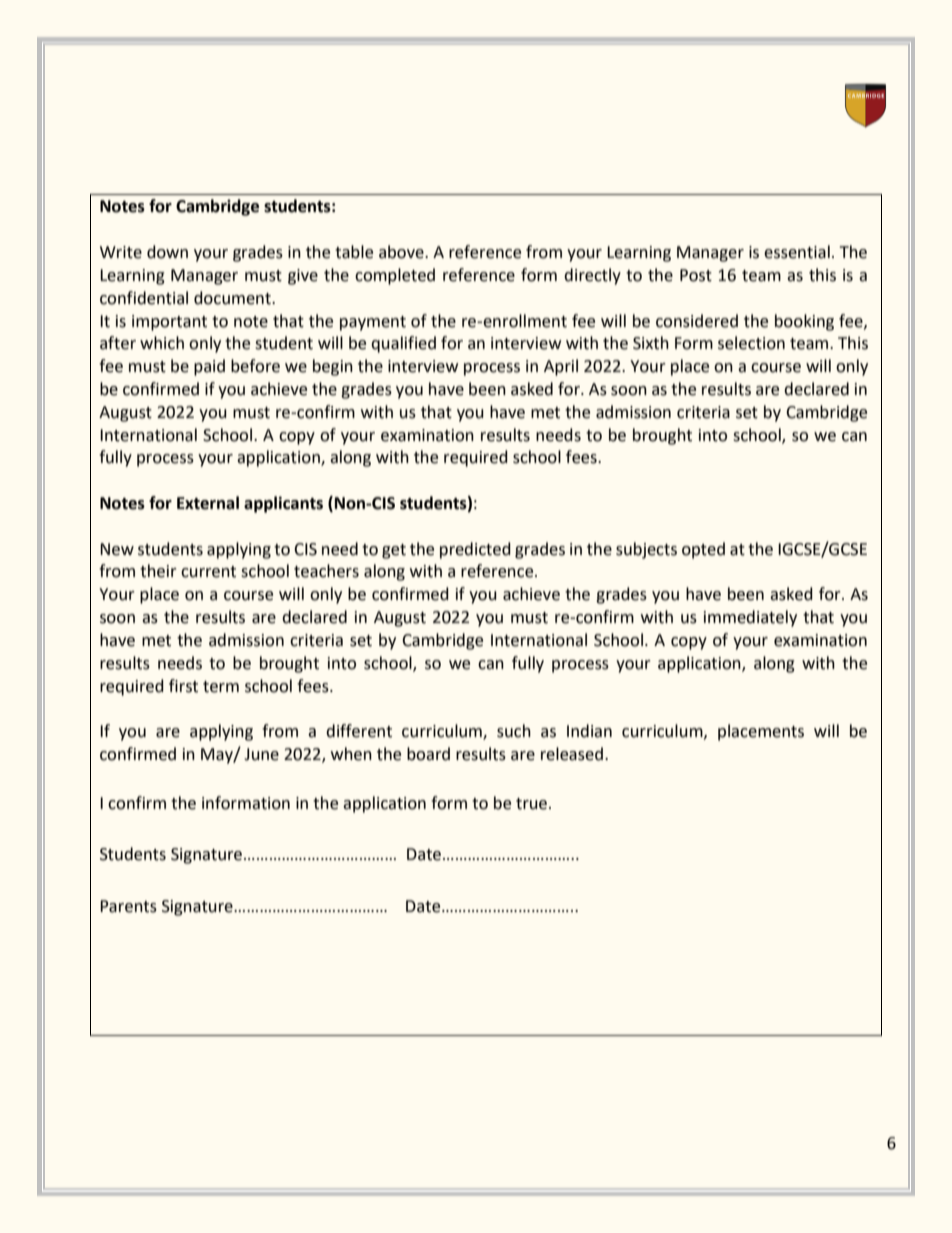 The image size is (952, 1233). Describe the element at coordinates (696, 275) in the screenshot. I see `Post` at that location.
